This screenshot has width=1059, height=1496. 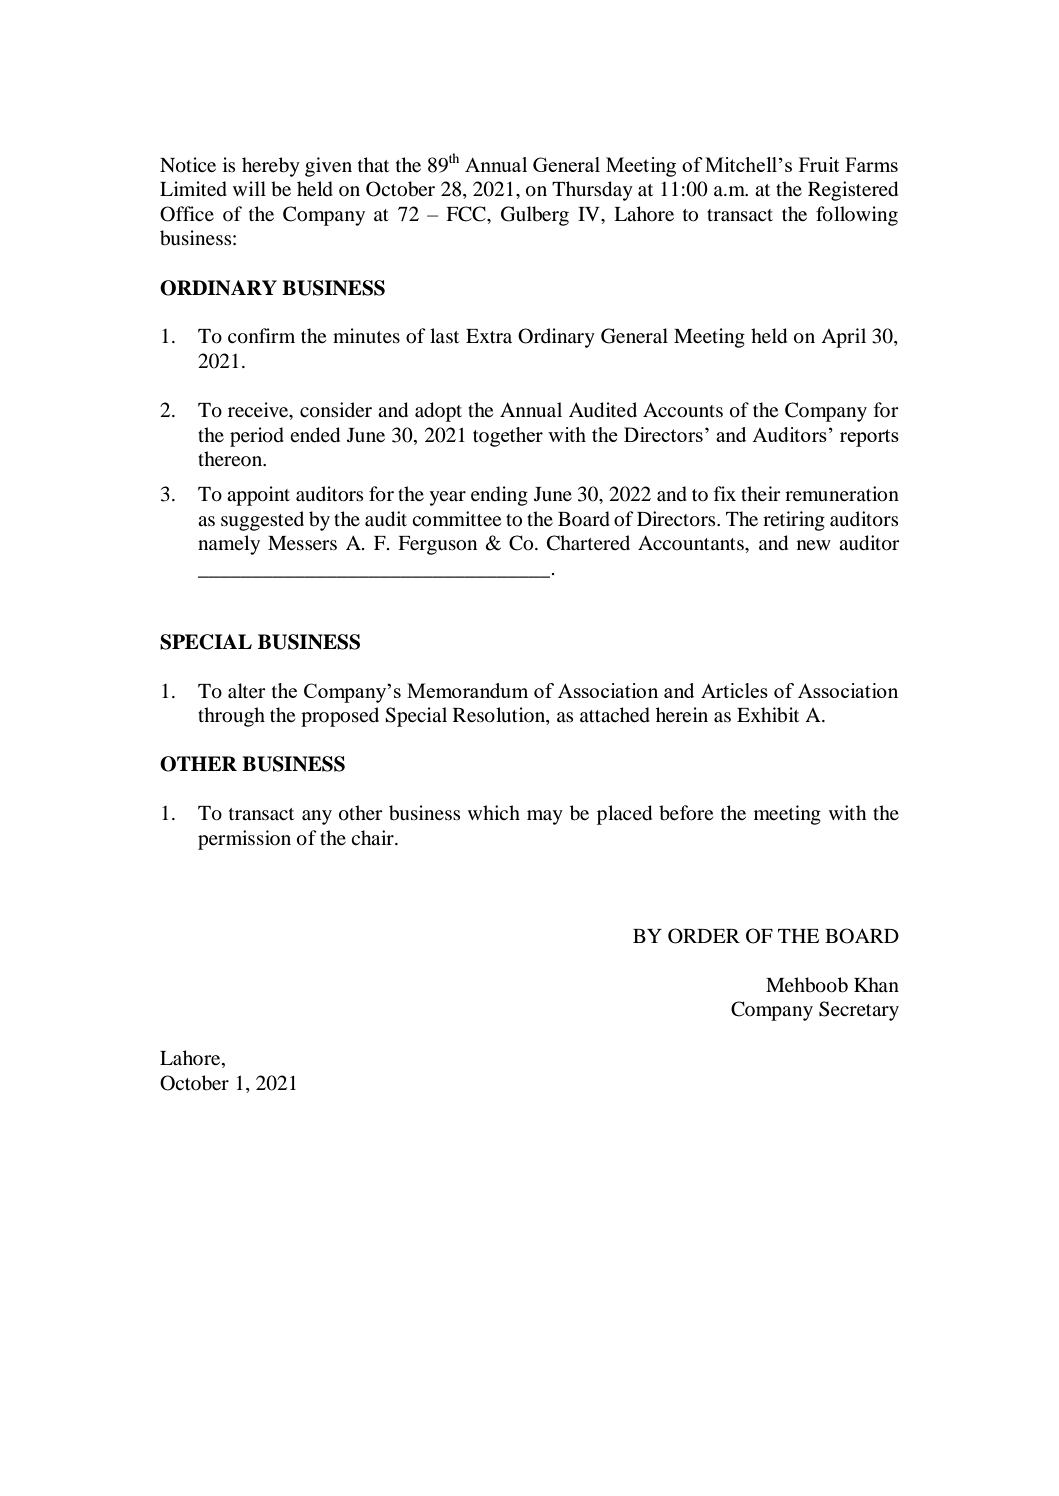 I want to click on ORDER, so click(x=704, y=936).
